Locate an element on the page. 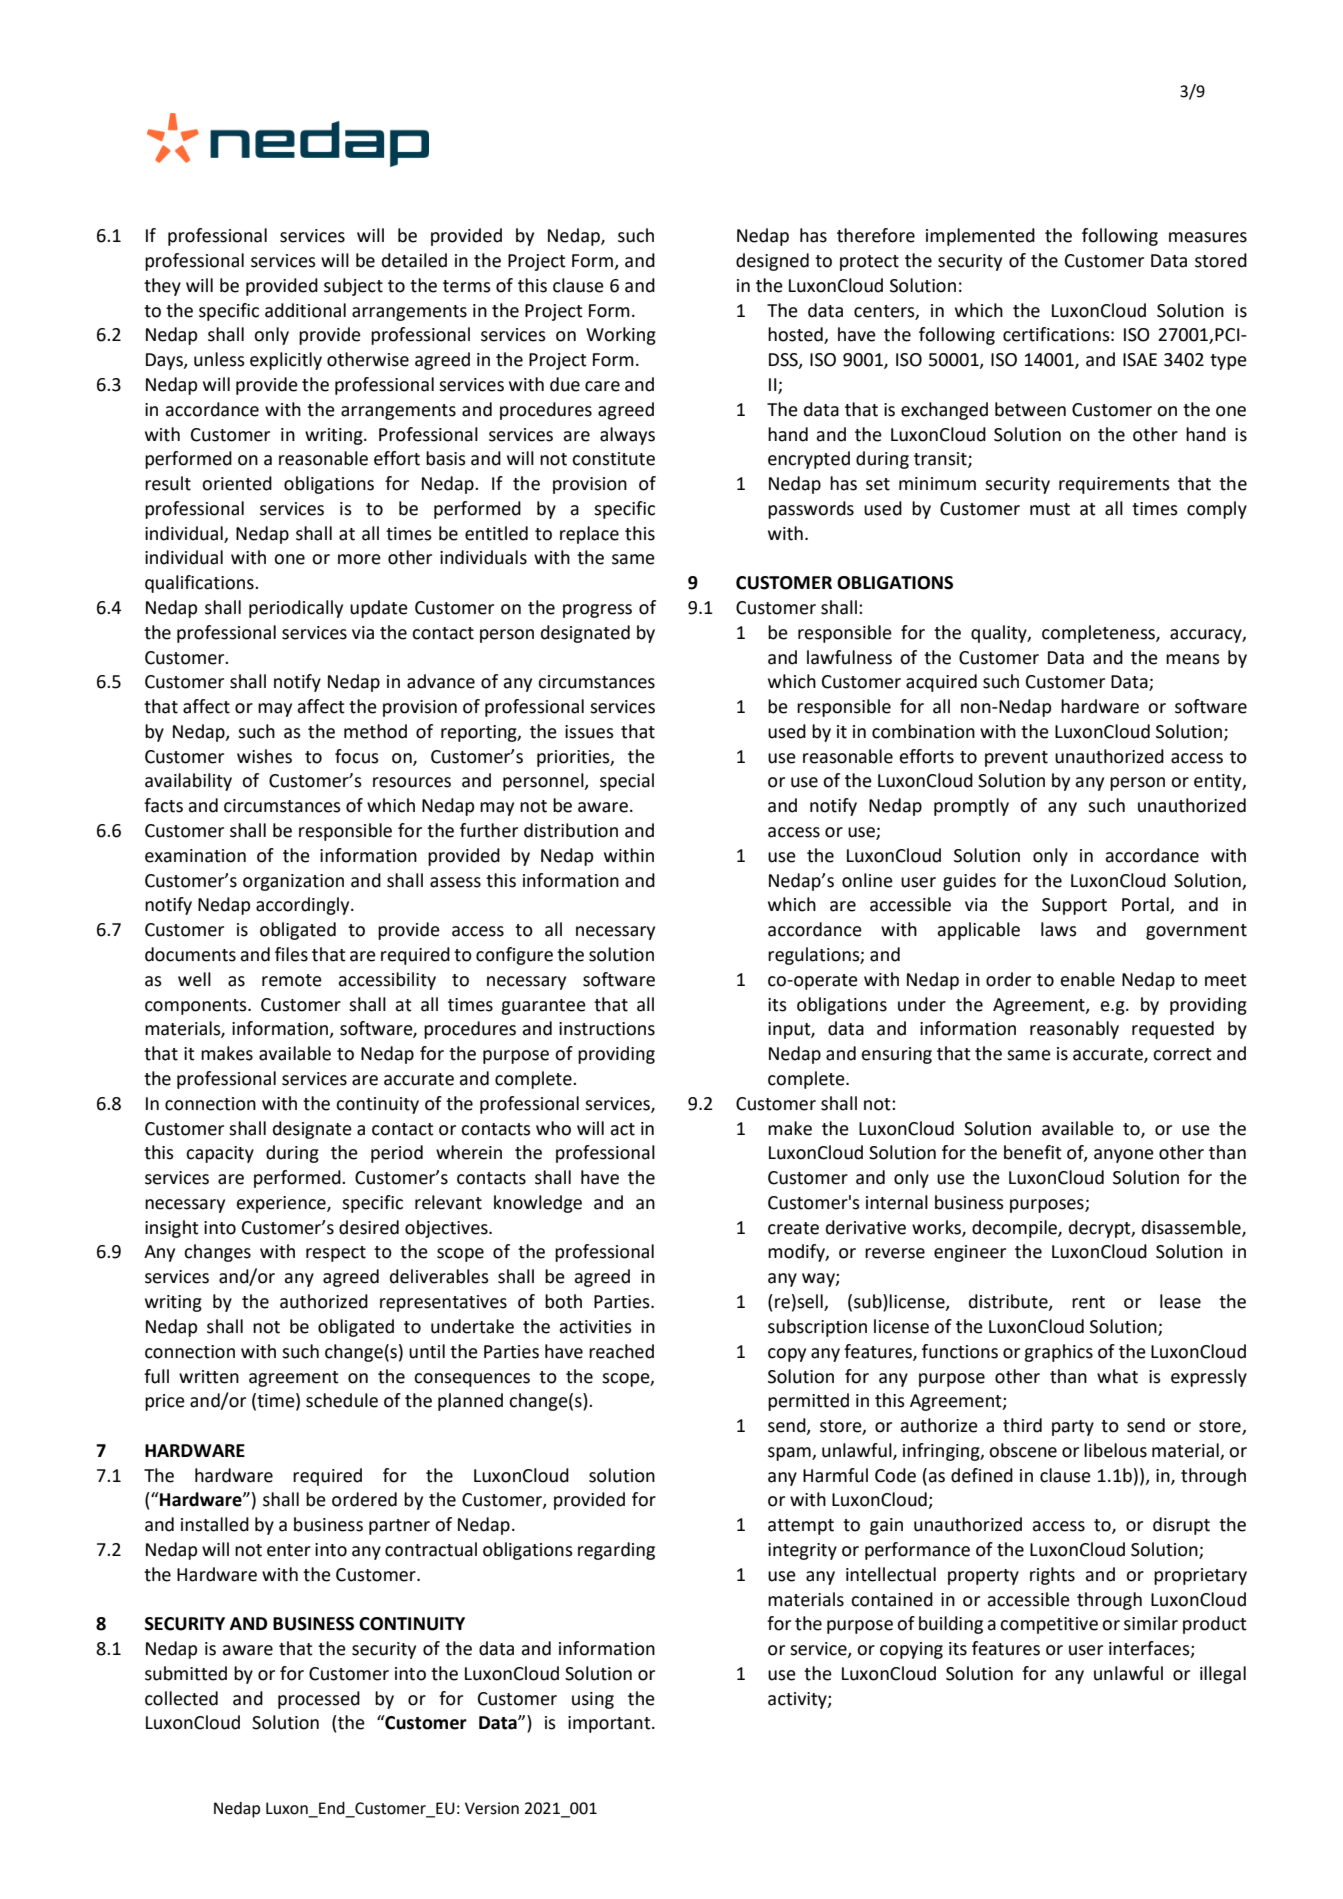 The height and width of the image is (1899, 1343). means is located at coordinates (1193, 659).
